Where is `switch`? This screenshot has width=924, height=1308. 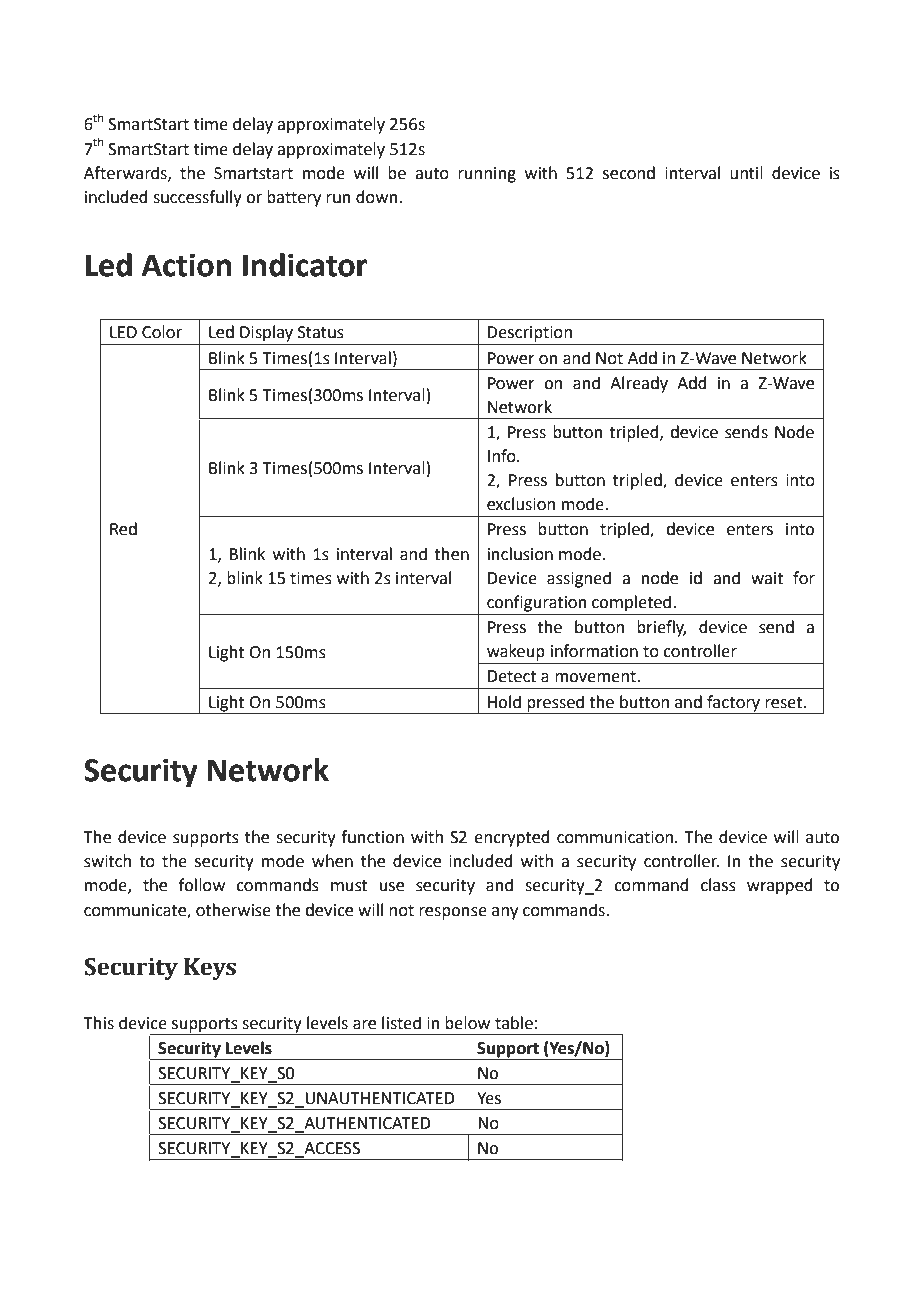
switch is located at coordinates (107, 861).
